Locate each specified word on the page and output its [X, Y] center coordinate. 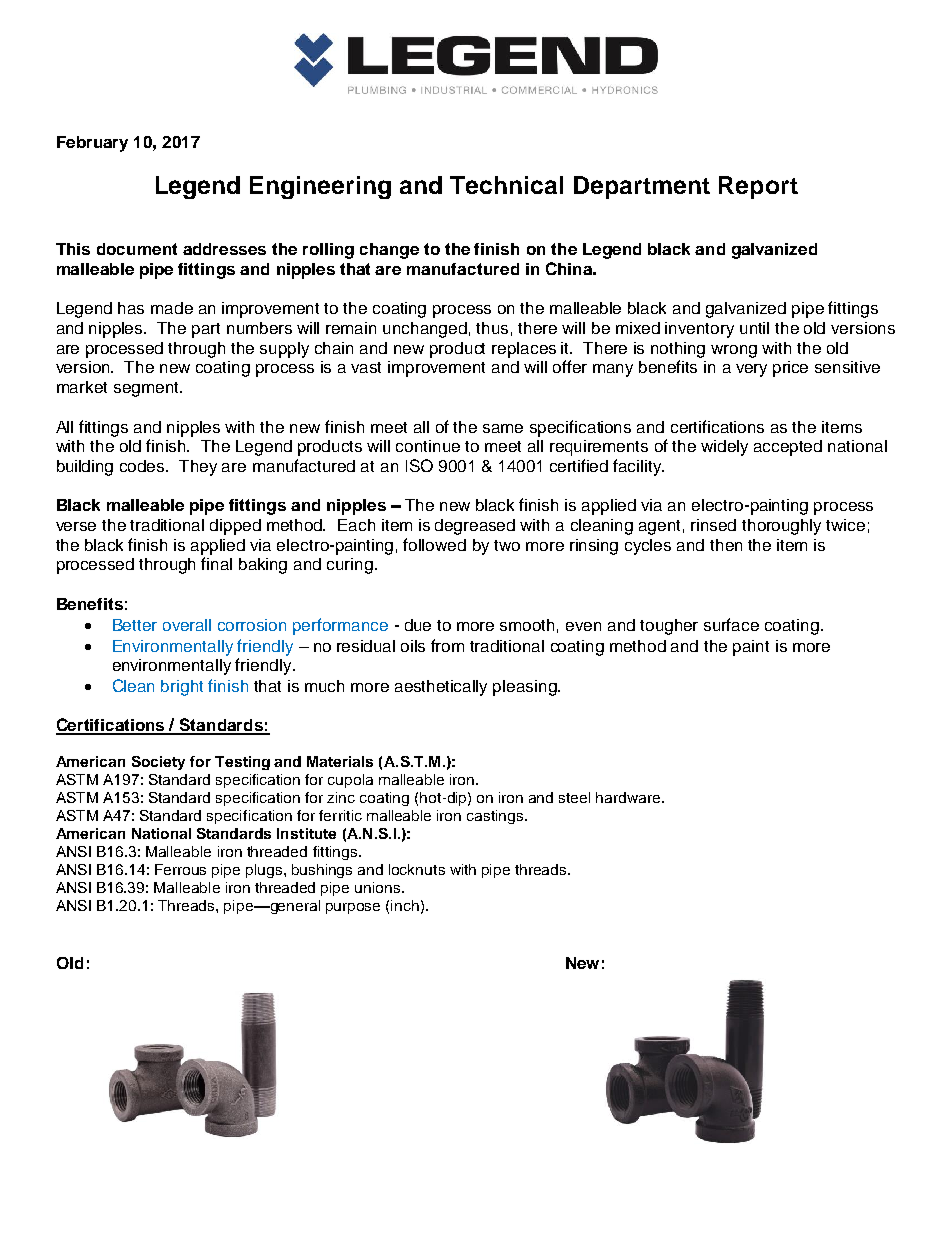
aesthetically [441, 688]
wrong [734, 351]
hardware [629, 797]
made [172, 308]
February [92, 144]
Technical [506, 185]
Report [758, 187]
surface [731, 624]
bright [182, 688]
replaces [524, 350]
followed [434, 544]
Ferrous [180, 869]
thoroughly [781, 527]
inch [405, 905]
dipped [235, 527]
